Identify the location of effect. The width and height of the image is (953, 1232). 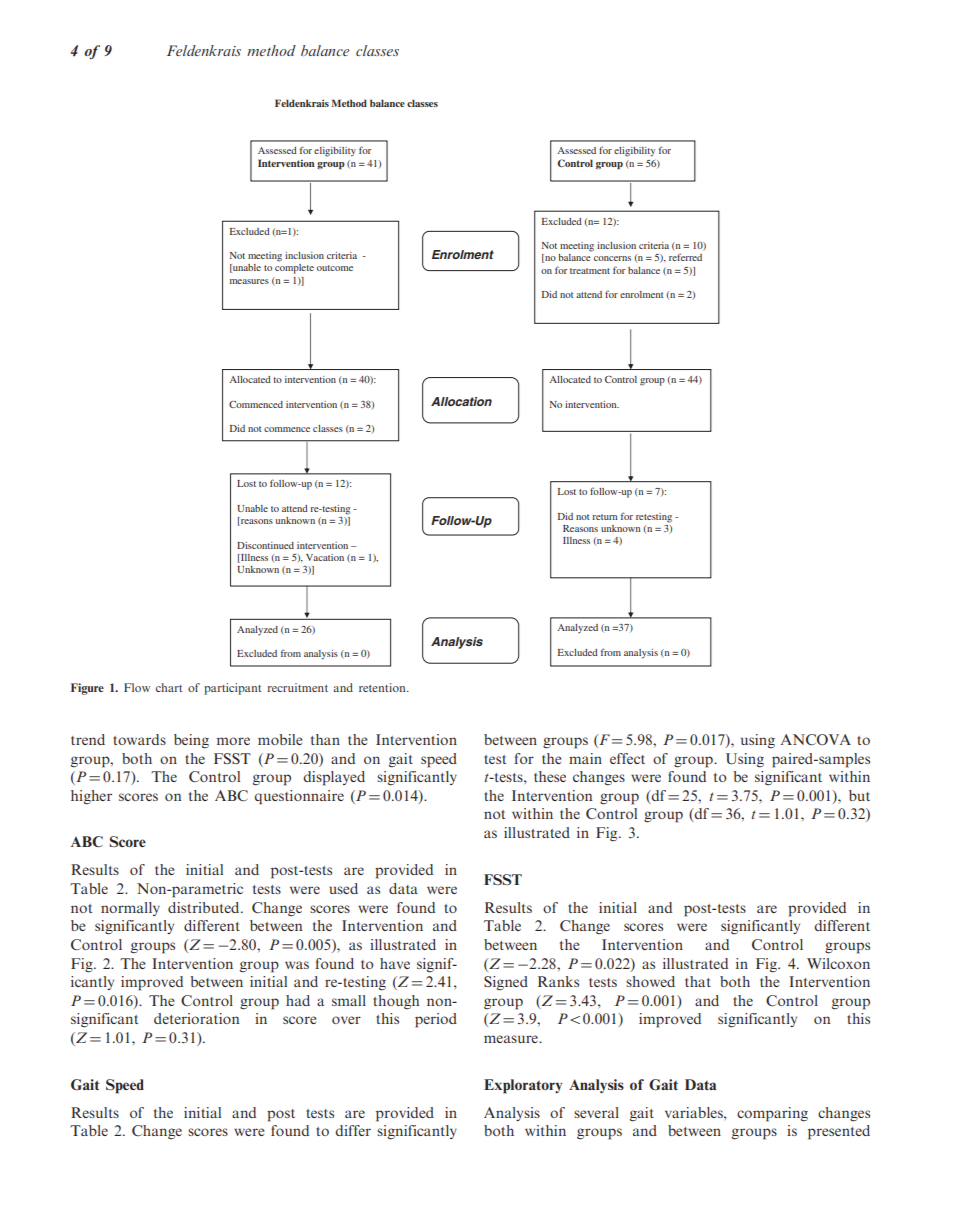
(627, 758).
